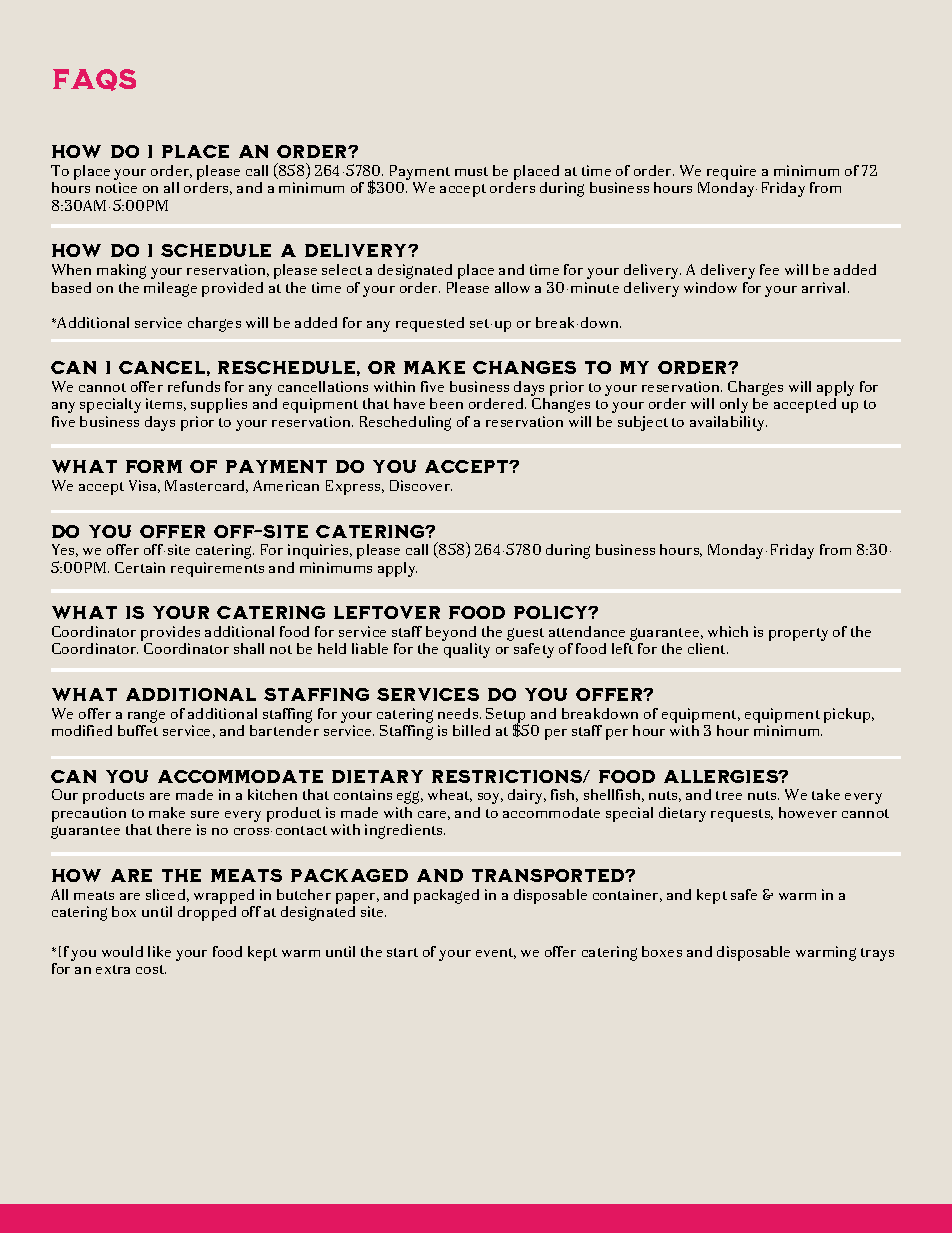  What do you see at coordinates (116, 187) in the screenshot?
I see `notice` at bounding box center [116, 187].
